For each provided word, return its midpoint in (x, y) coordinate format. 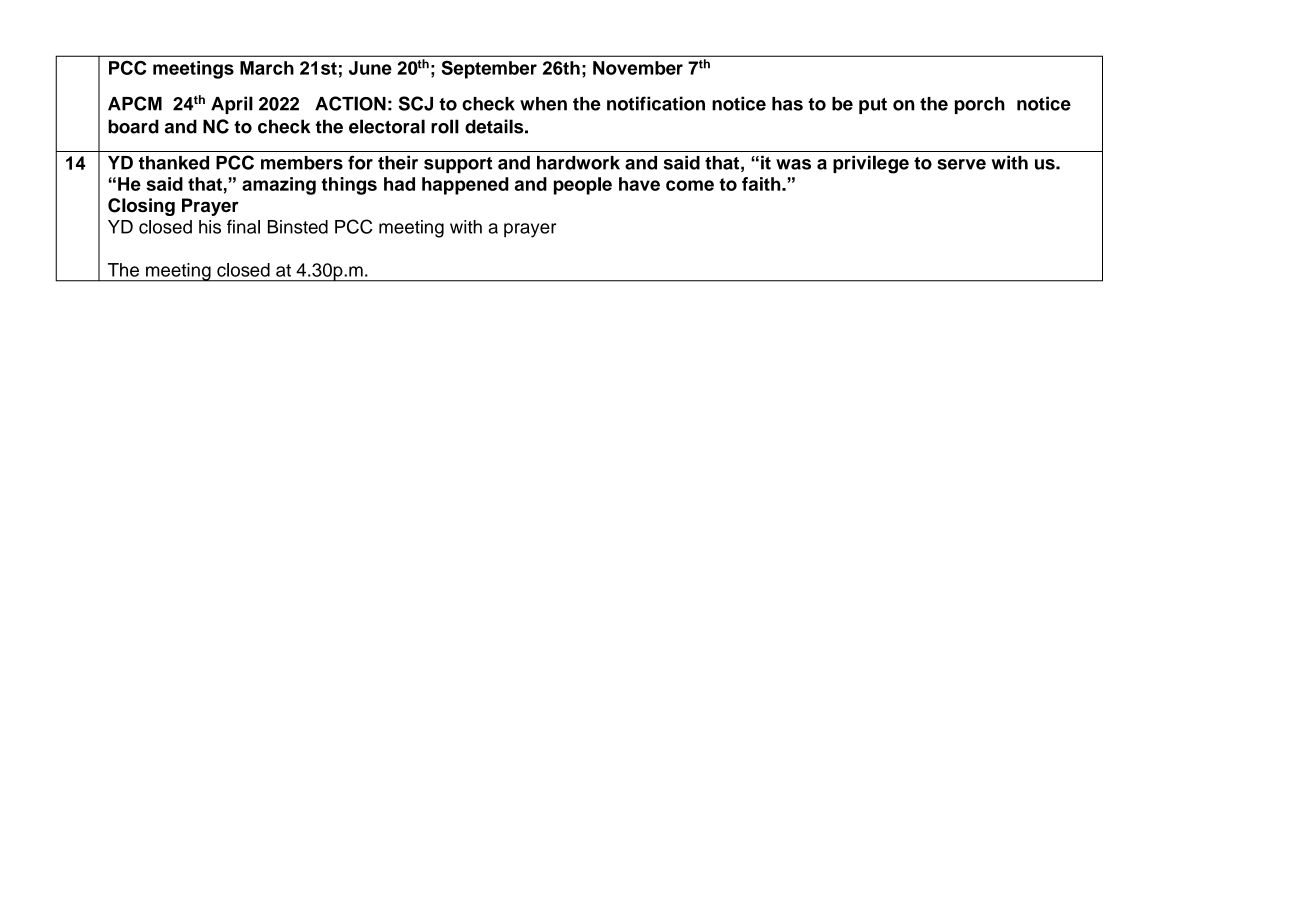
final (243, 227)
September (489, 70)
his (210, 227)
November (638, 68)
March (267, 68)
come (690, 185)
